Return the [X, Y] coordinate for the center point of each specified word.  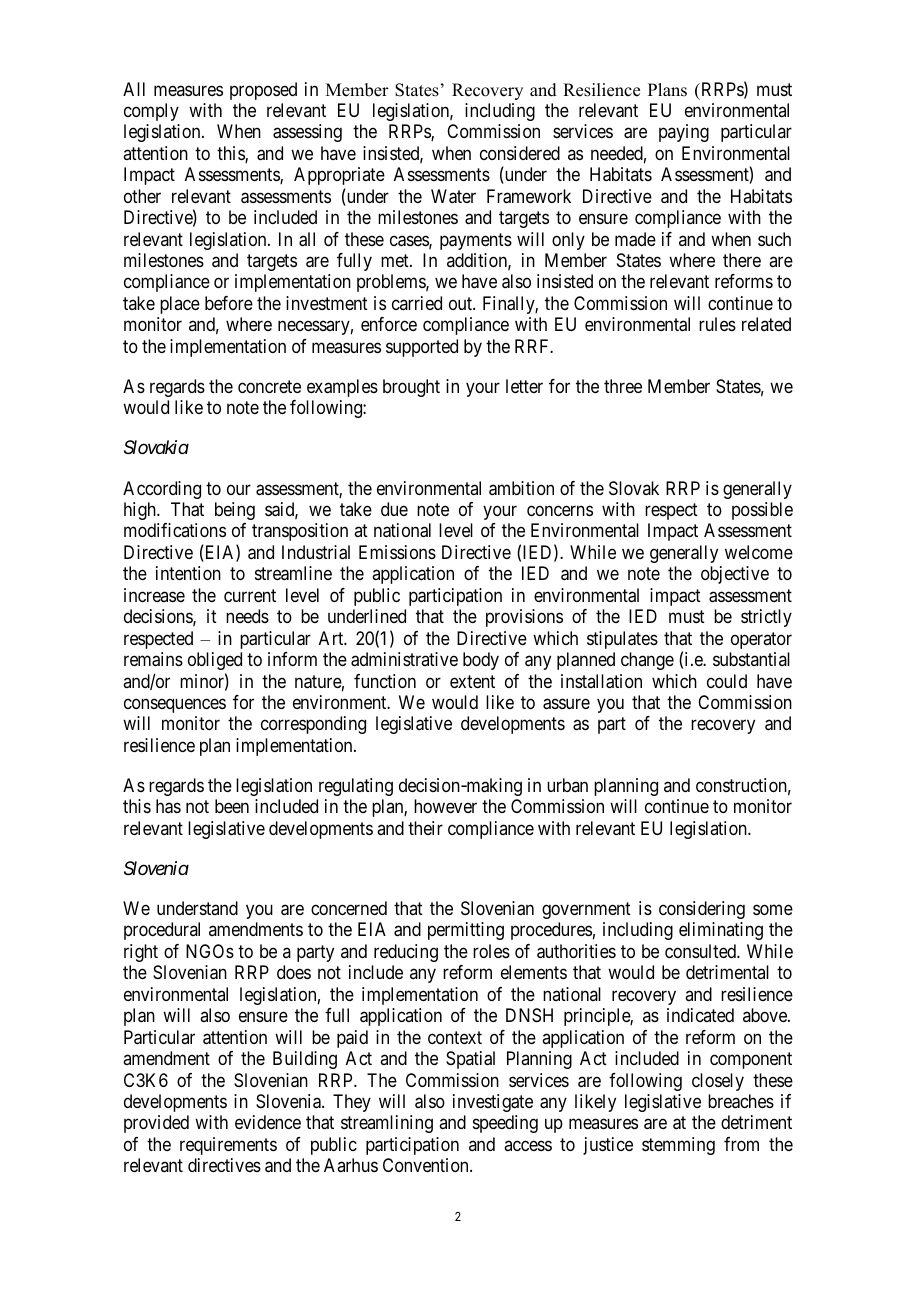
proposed [263, 91]
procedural [162, 931]
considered [520, 153]
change [647, 661]
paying [684, 133]
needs [247, 616]
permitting [466, 931]
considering [702, 910]
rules [717, 324]
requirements [228, 1146]
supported [422, 348]
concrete [269, 386]
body [481, 661]
